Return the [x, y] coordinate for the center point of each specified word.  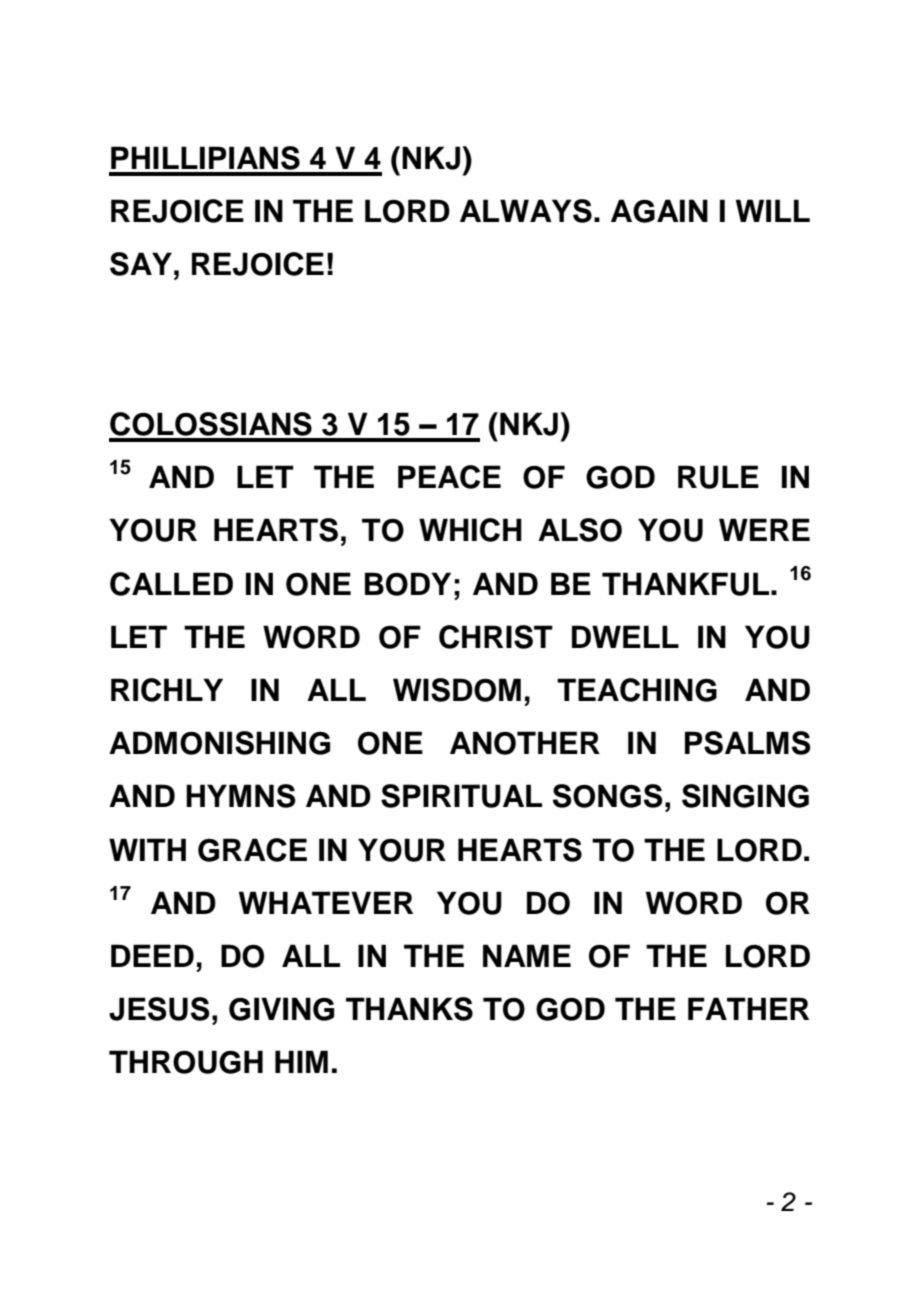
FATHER [748, 1008]
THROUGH [186, 1062]
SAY [141, 264]
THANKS [409, 1009]
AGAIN [659, 211]
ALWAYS [526, 211]
